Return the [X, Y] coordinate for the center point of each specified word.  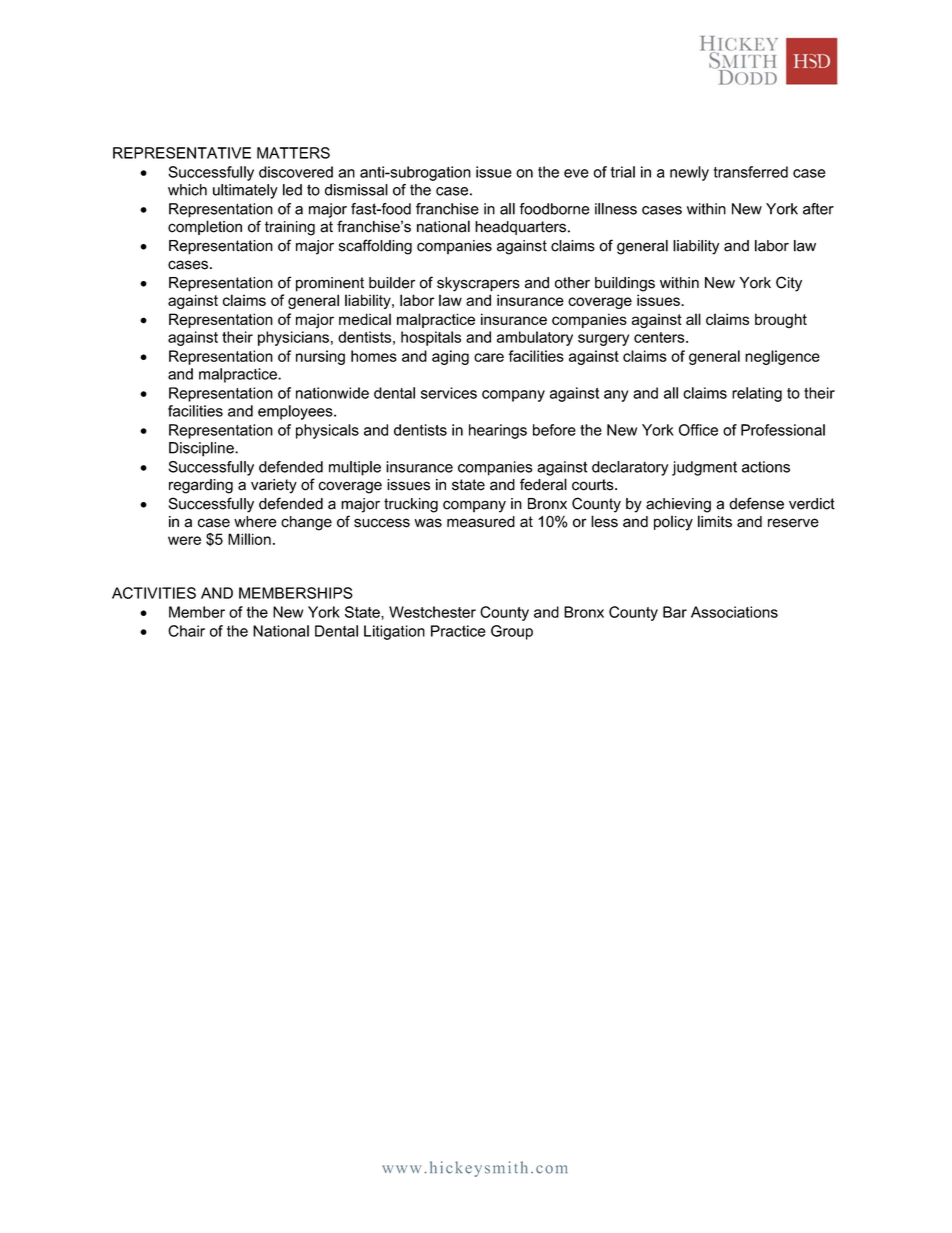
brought [781, 320]
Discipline [202, 449]
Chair [186, 631]
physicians [293, 338]
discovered [296, 172]
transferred [751, 172]
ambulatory [535, 338]
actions [766, 467]
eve [576, 173]
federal [543, 484]
